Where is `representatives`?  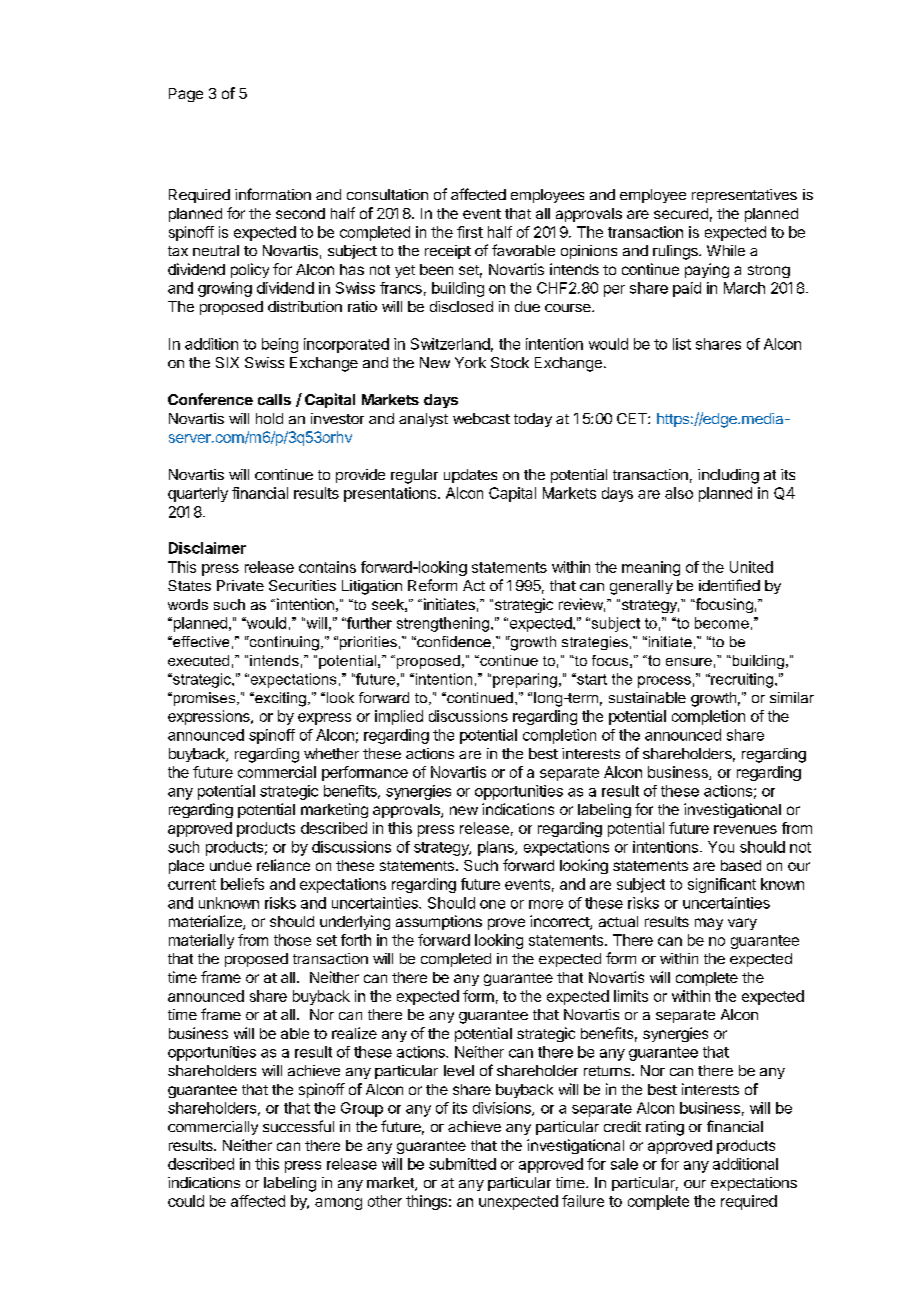
representatives is located at coordinates (744, 196).
